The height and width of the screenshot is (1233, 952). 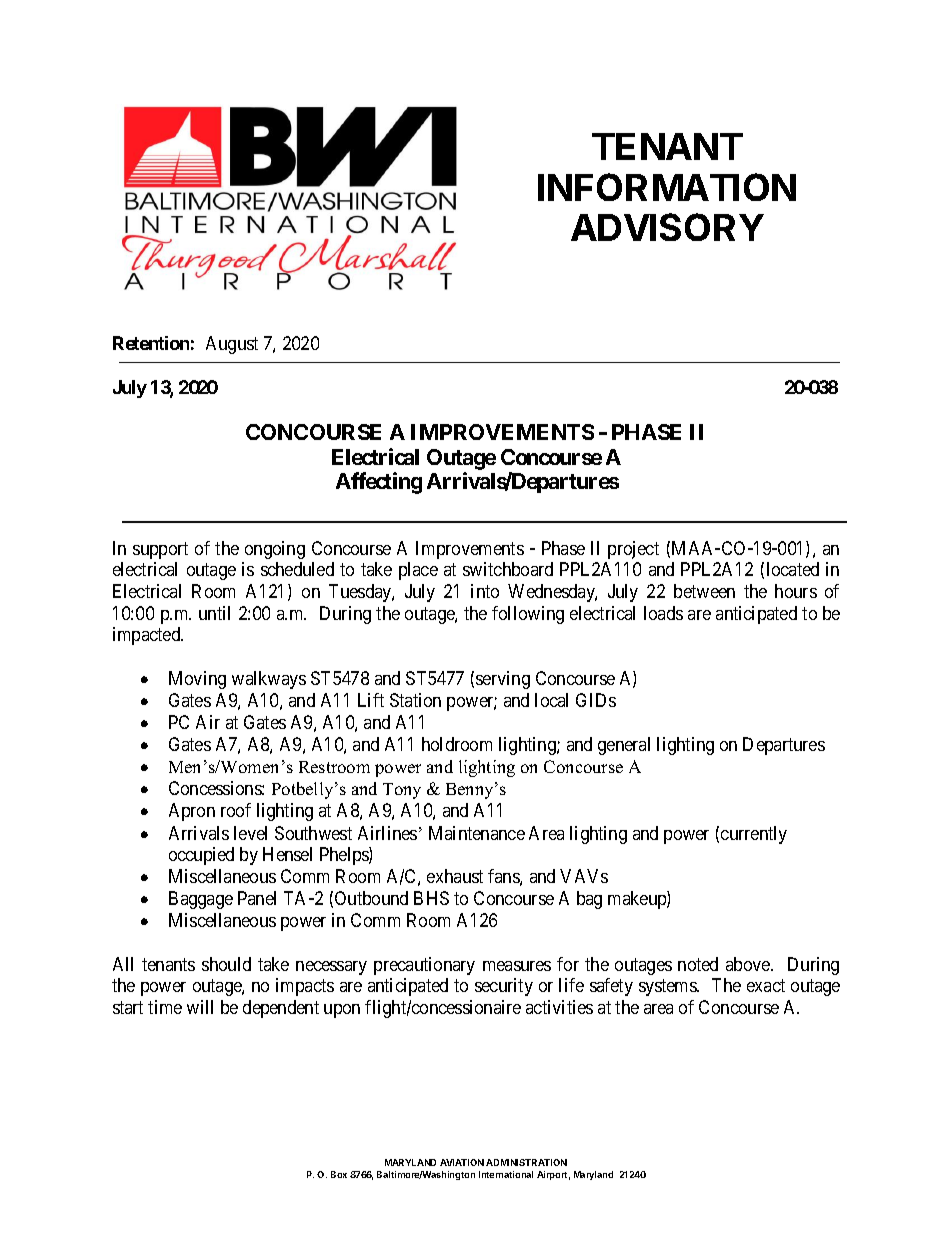 What do you see at coordinates (339, 1174) in the screenshot?
I see `Box` at bounding box center [339, 1174].
